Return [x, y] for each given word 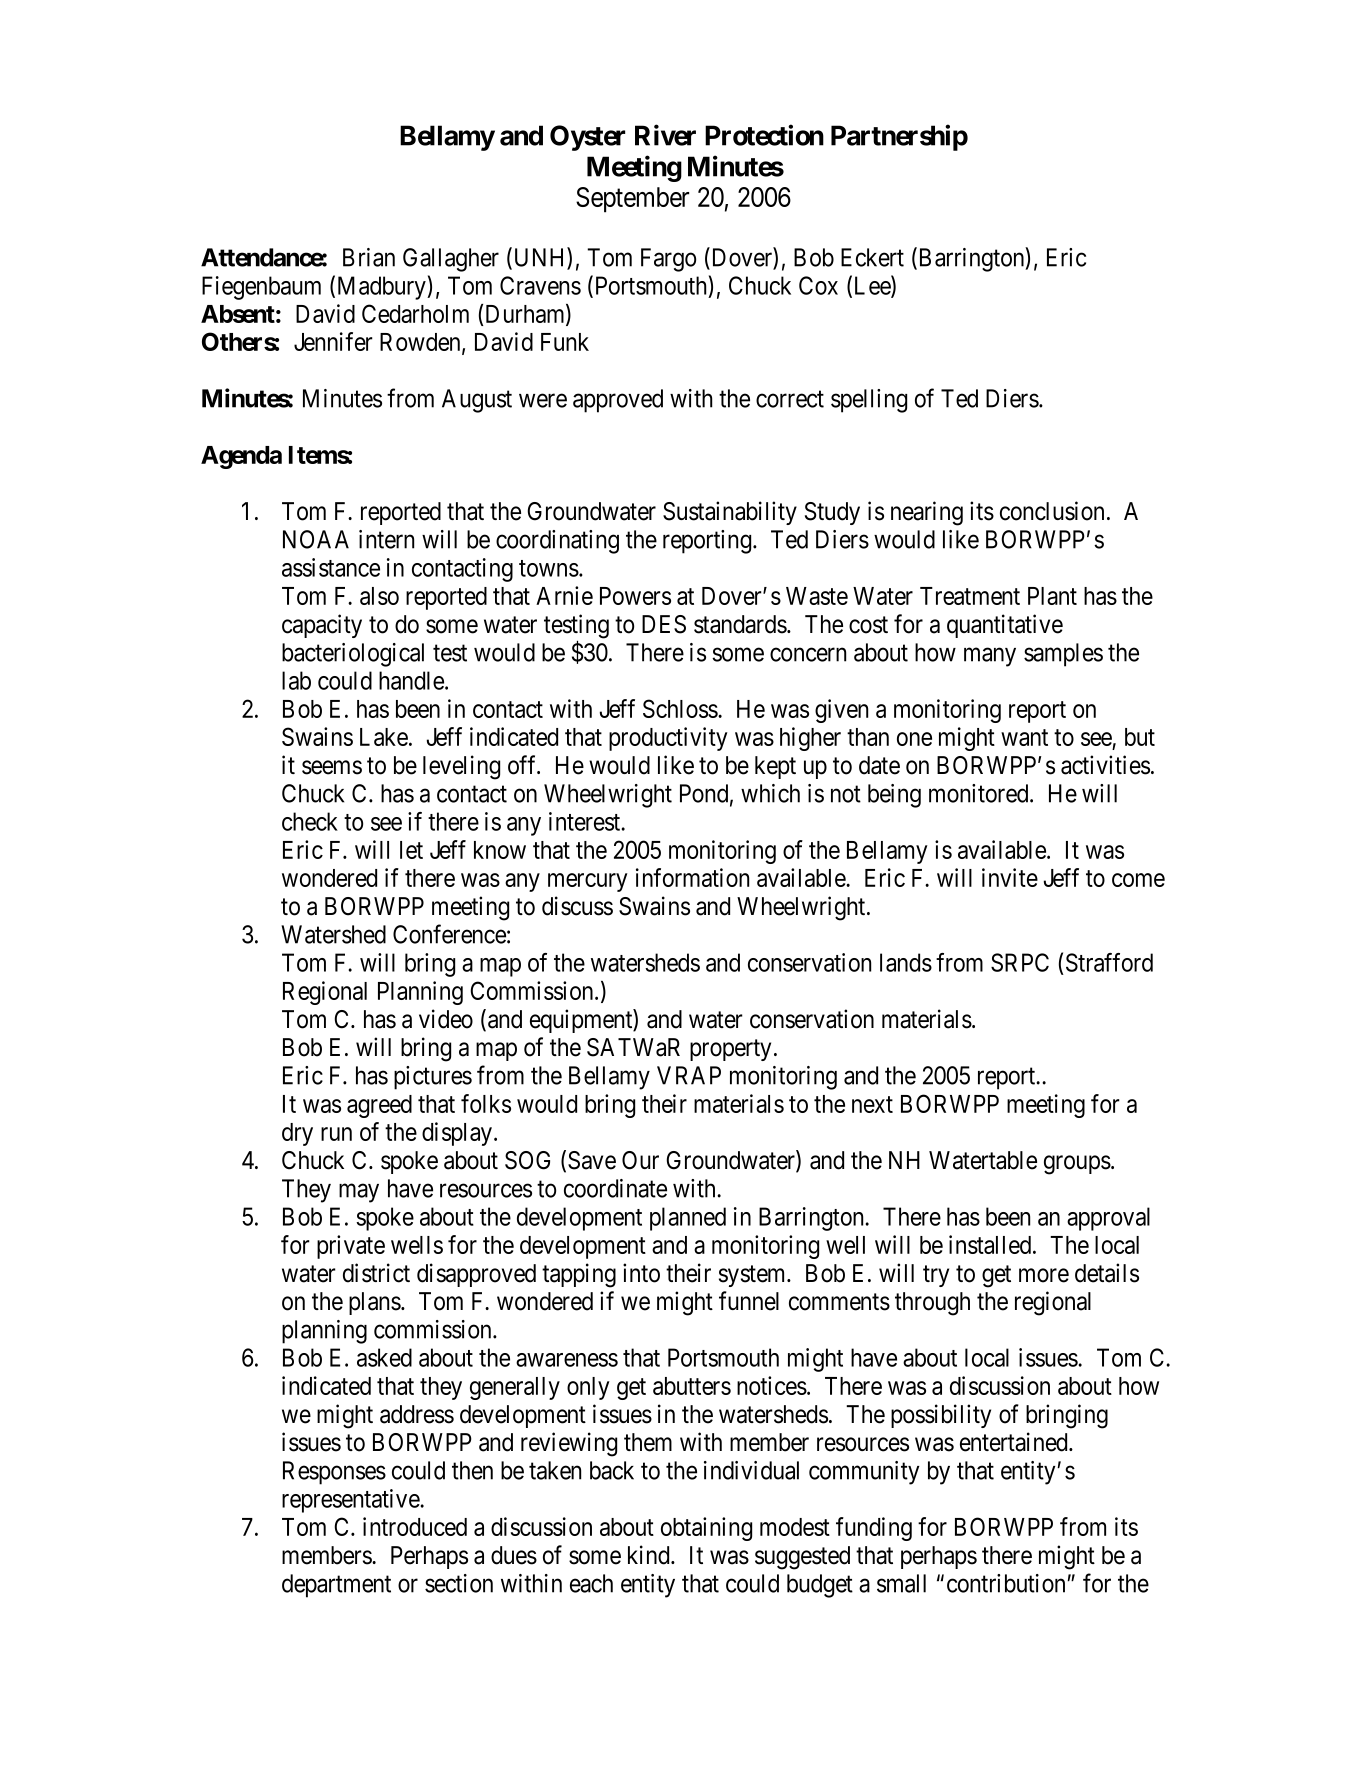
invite [1010, 877]
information [692, 877]
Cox [818, 285]
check [310, 821]
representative [351, 1501]
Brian [369, 257]
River [665, 135]
